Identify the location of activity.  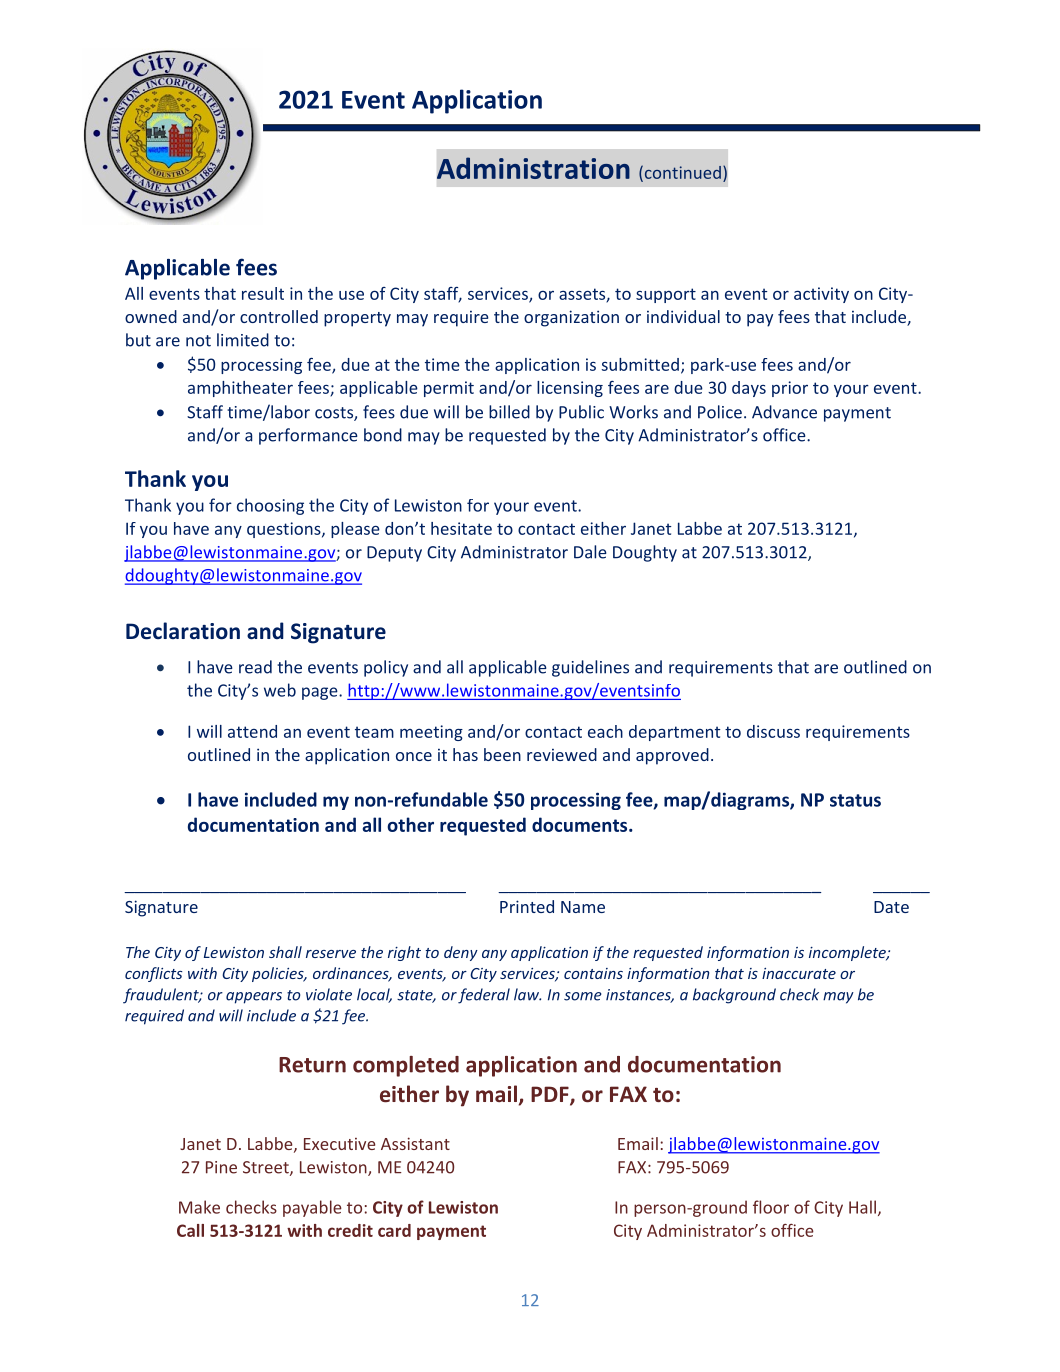
(821, 295).
